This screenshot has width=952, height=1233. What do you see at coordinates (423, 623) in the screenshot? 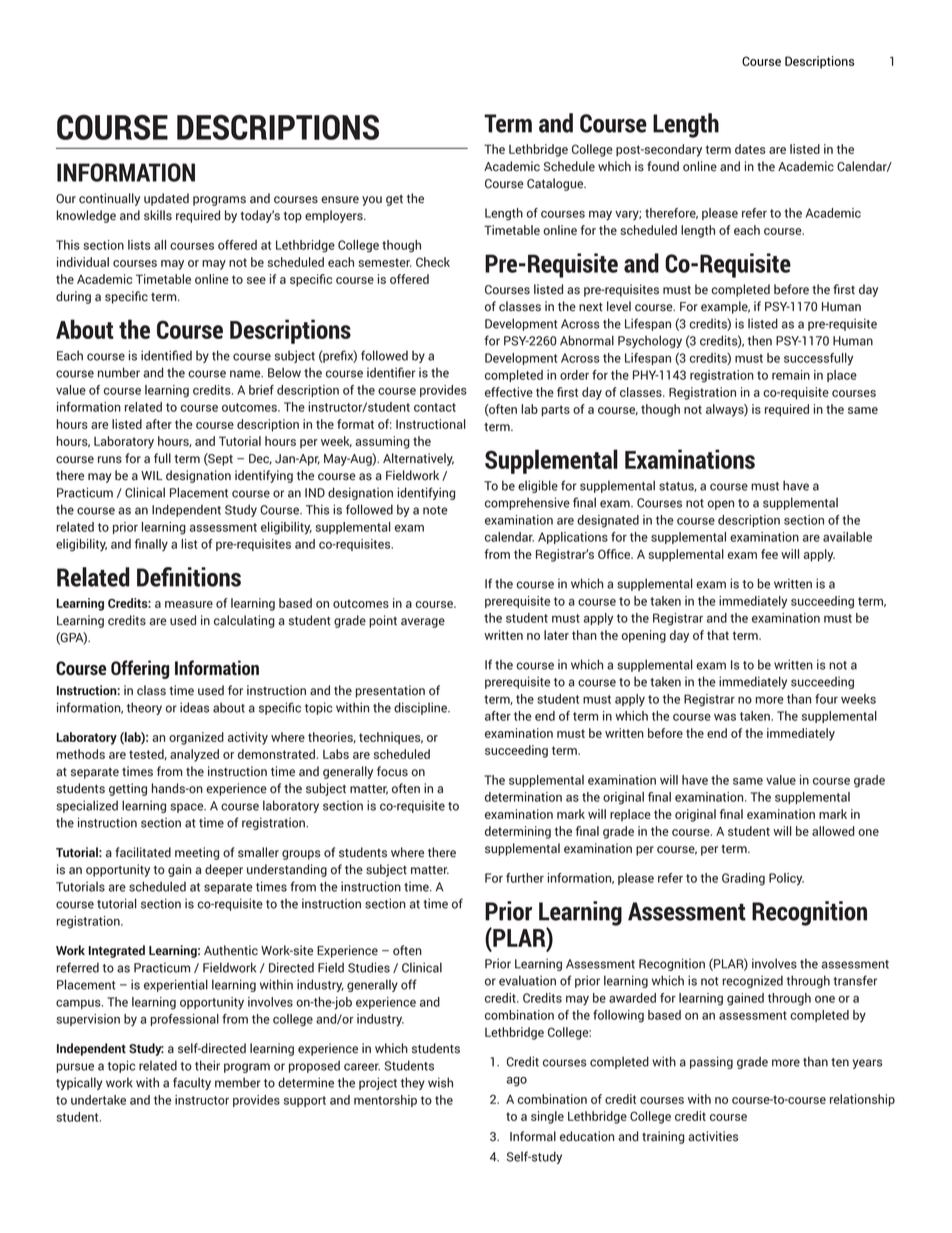
I see `average` at bounding box center [423, 623].
